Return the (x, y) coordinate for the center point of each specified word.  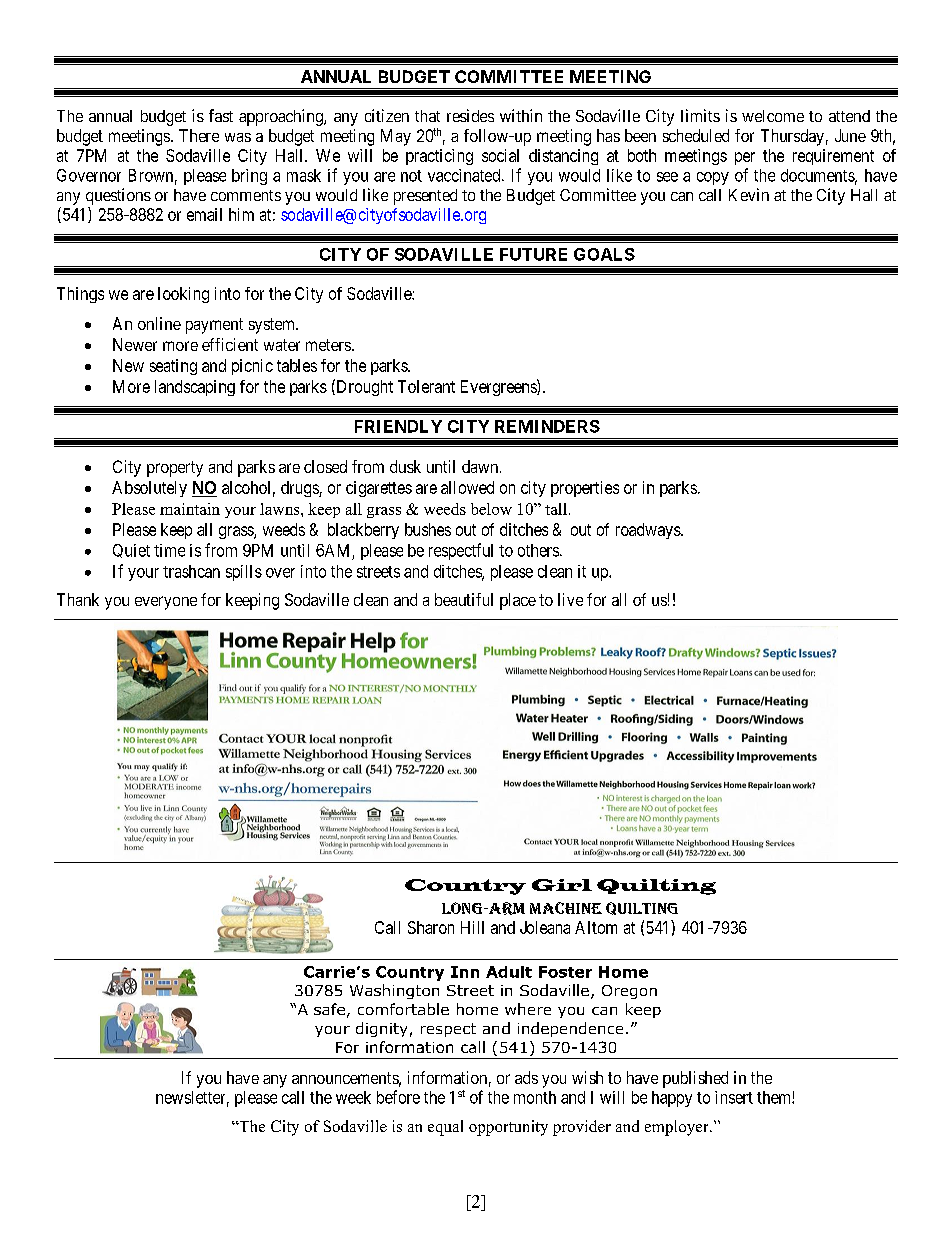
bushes (428, 529)
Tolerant (426, 386)
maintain (190, 509)
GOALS (604, 254)
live (570, 599)
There (199, 135)
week (353, 1097)
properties (585, 489)
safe (329, 1009)
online (159, 323)
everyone (166, 603)
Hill (472, 927)
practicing (439, 157)
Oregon (629, 992)
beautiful (464, 599)
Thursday (792, 137)
